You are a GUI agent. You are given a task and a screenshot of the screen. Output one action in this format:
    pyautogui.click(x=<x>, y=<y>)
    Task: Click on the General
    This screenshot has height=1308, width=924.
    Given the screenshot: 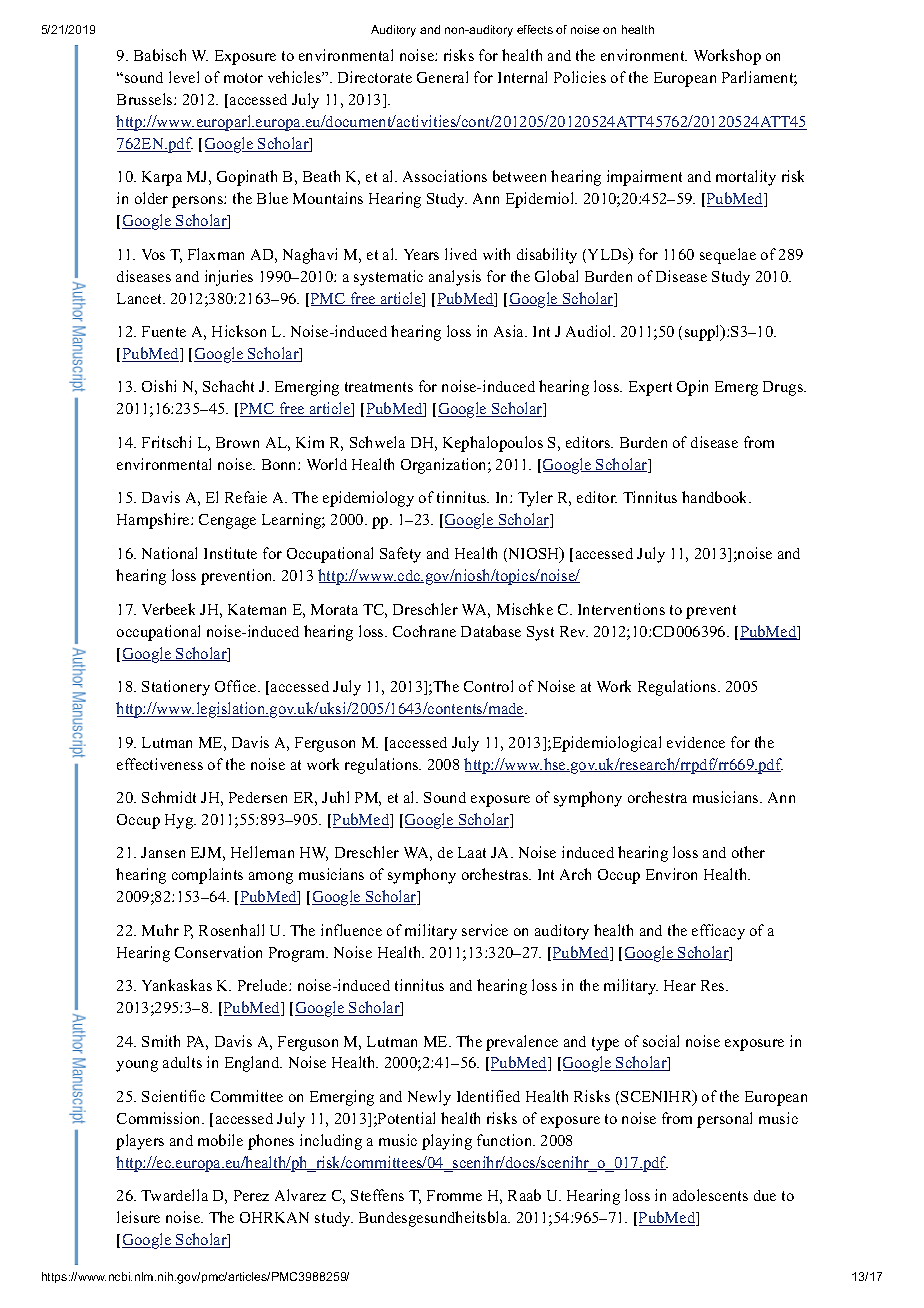 What is the action you would take?
    pyautogui.click(x=442, y=77)
